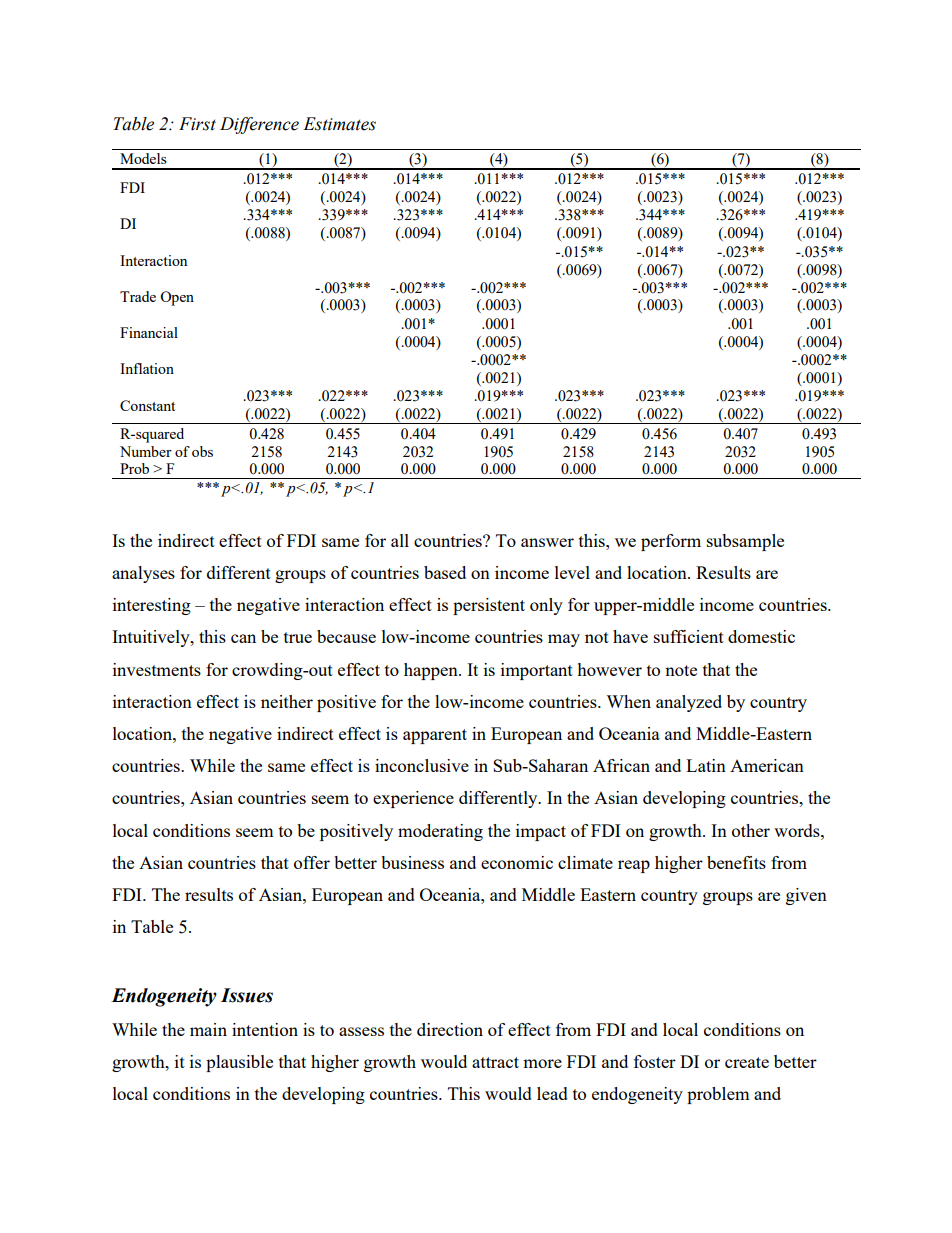  I want to click on Inflation, so click(147, 368).
